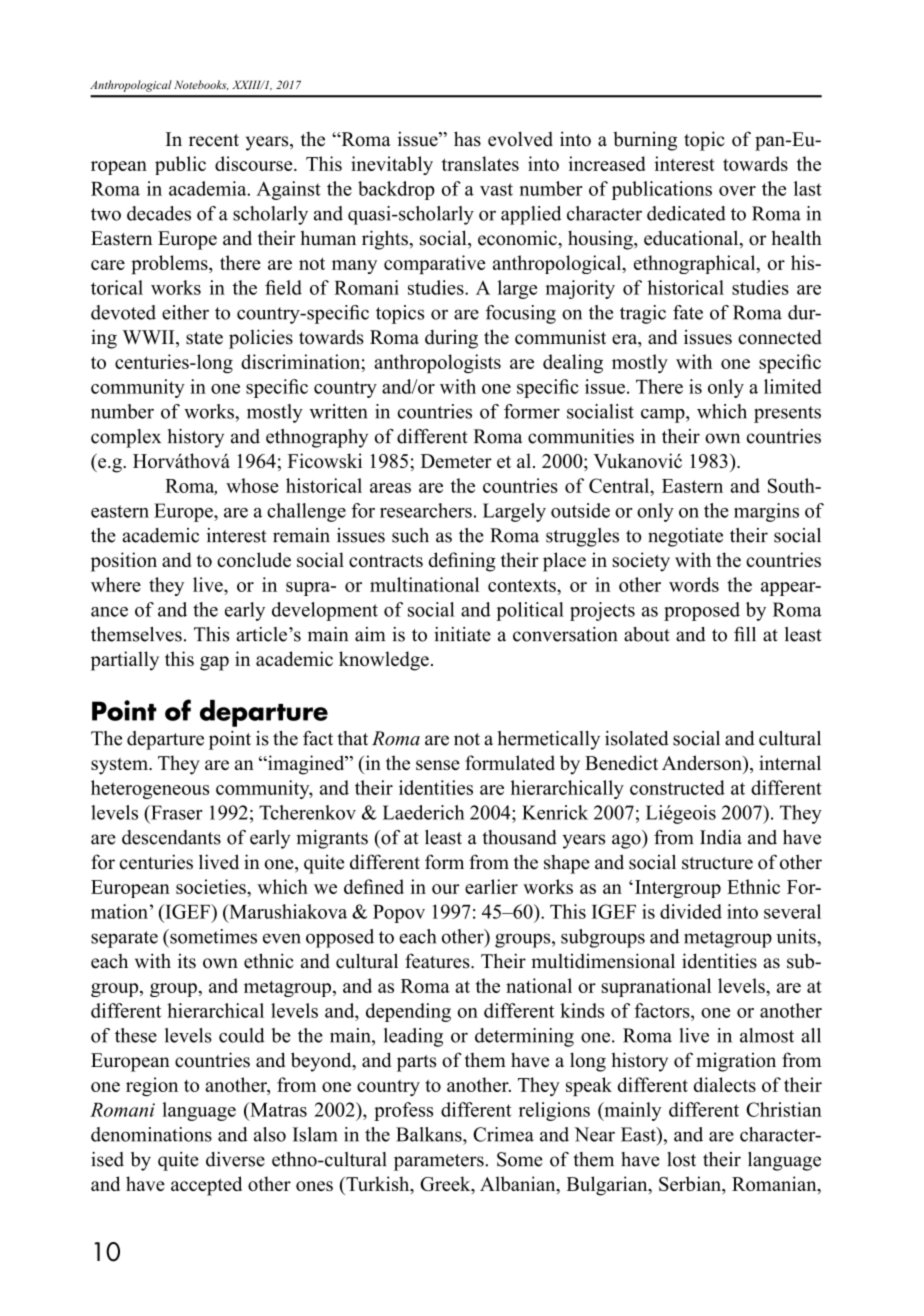 The height and width of the screenshot is (1316, 924). What do you see at coordinates (214, 663) in the screenshot?
I see `gap` at bounding box center [214, 663].
